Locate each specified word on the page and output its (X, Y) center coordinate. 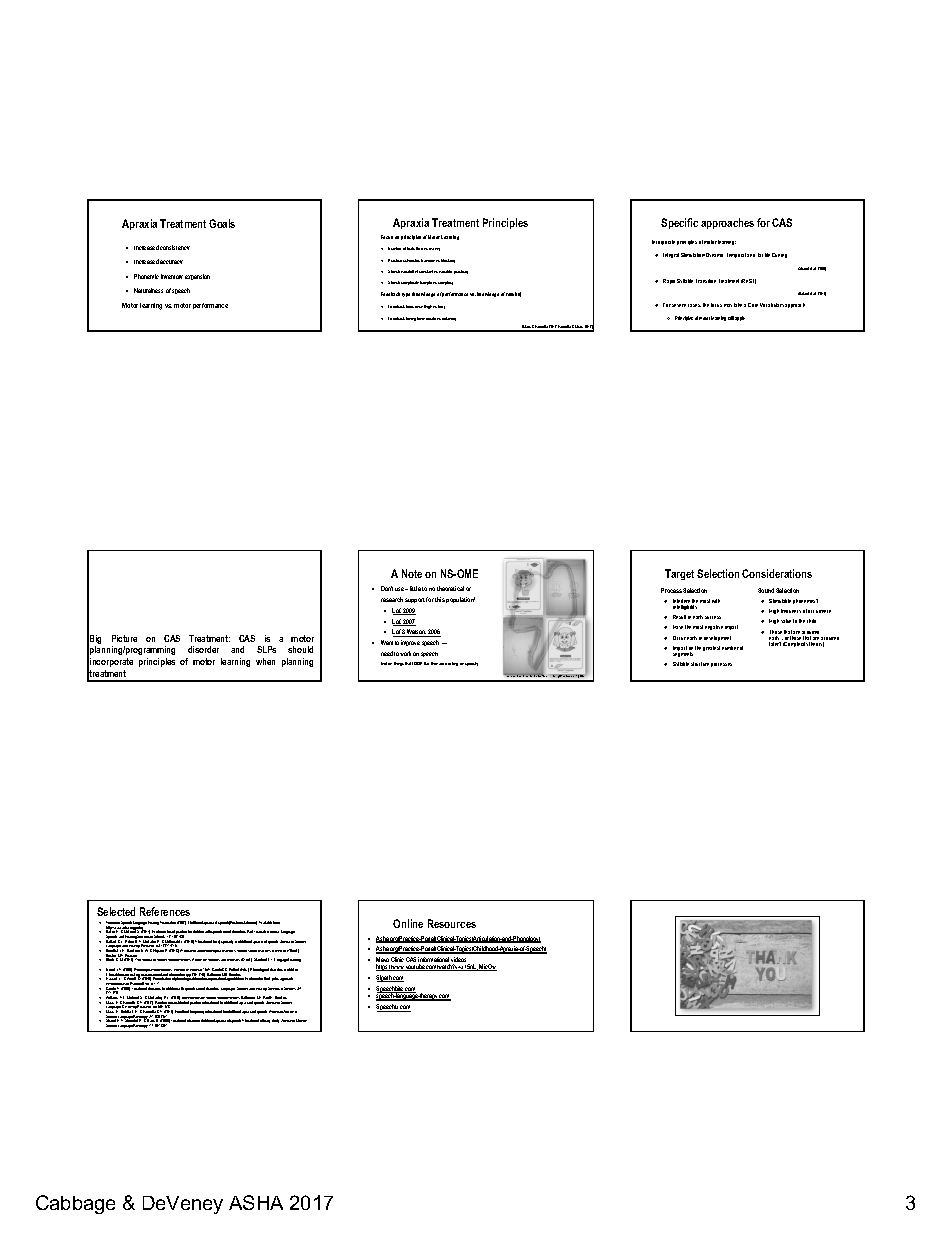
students (214, 960)
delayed (449, 319)
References (165, 911)
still (731, 318)
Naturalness (148, 290)
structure (700, 664)
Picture (124, 638)
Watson (416, 633)
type (406, 295)
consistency (175, 247)
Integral (671, 255)
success (713, 617)
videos (460, 961)
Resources (452, 923)
